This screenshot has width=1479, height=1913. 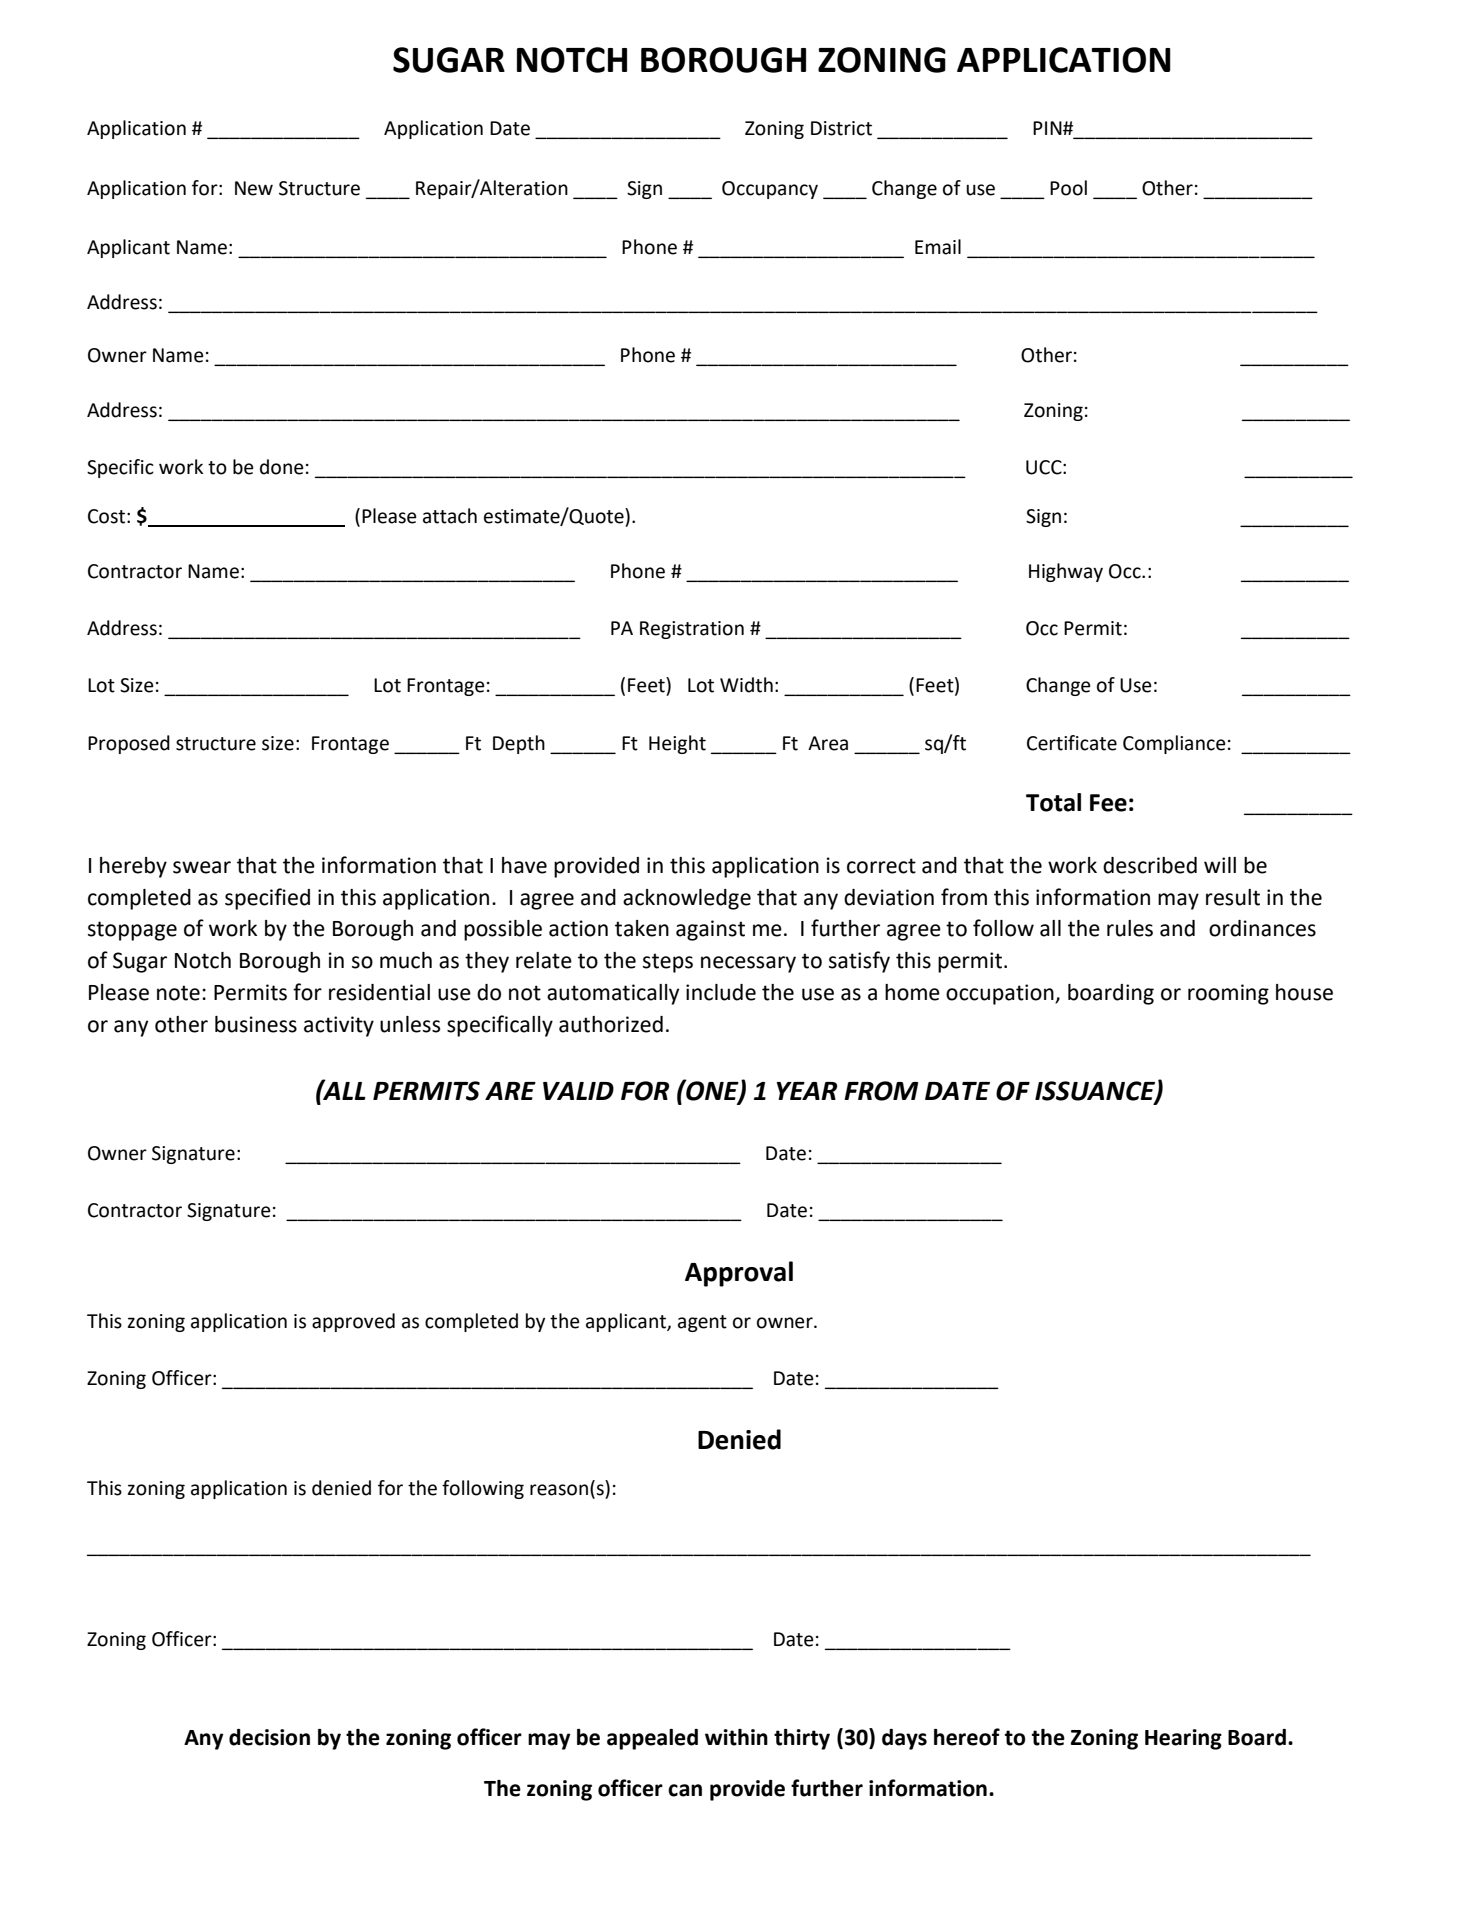 What do you see at coordinates (1130, 928) in the screenshot?
I see `rules` at bounding box center [1130, 928].
